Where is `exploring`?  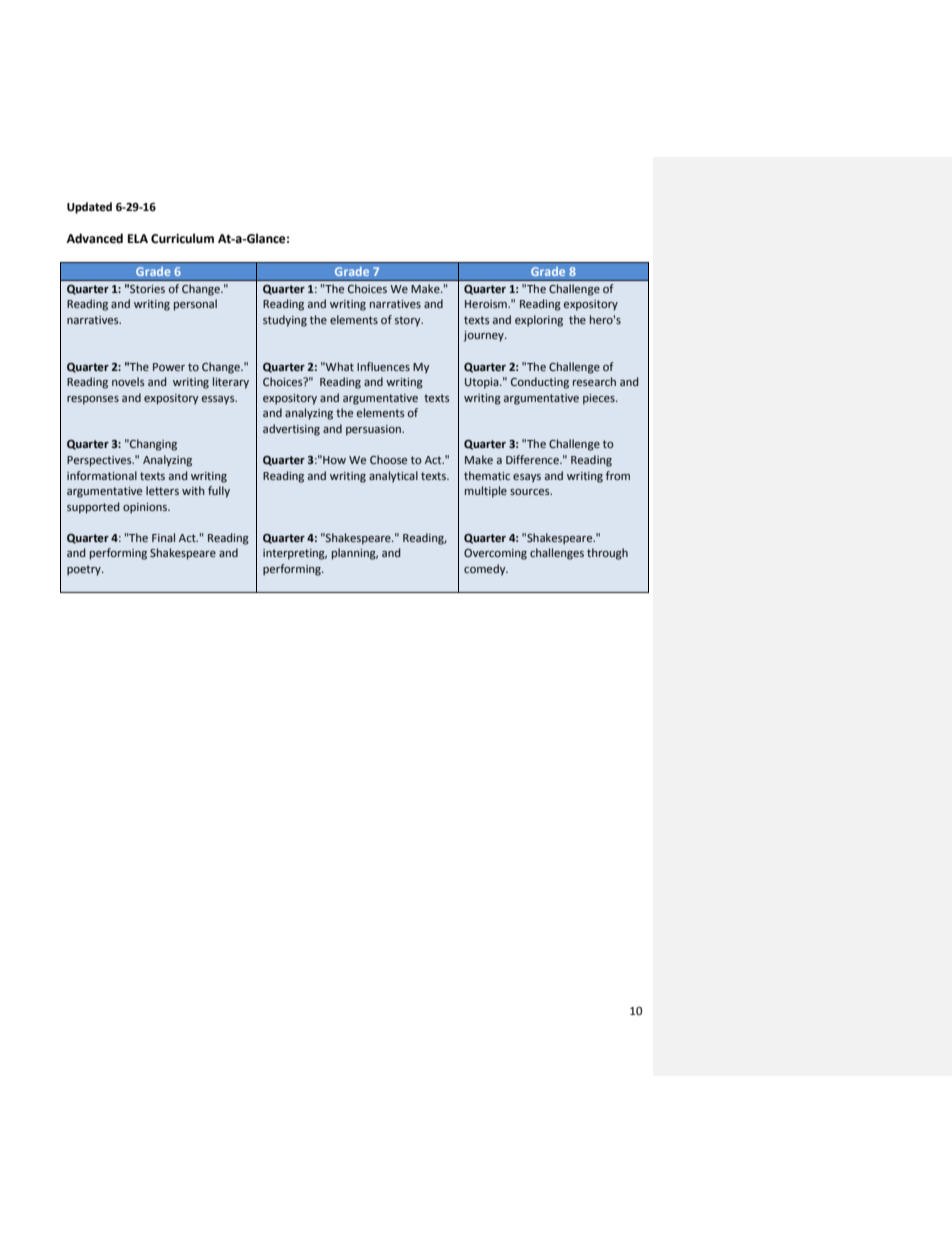
exploring is located at coordinates (539, 321).
